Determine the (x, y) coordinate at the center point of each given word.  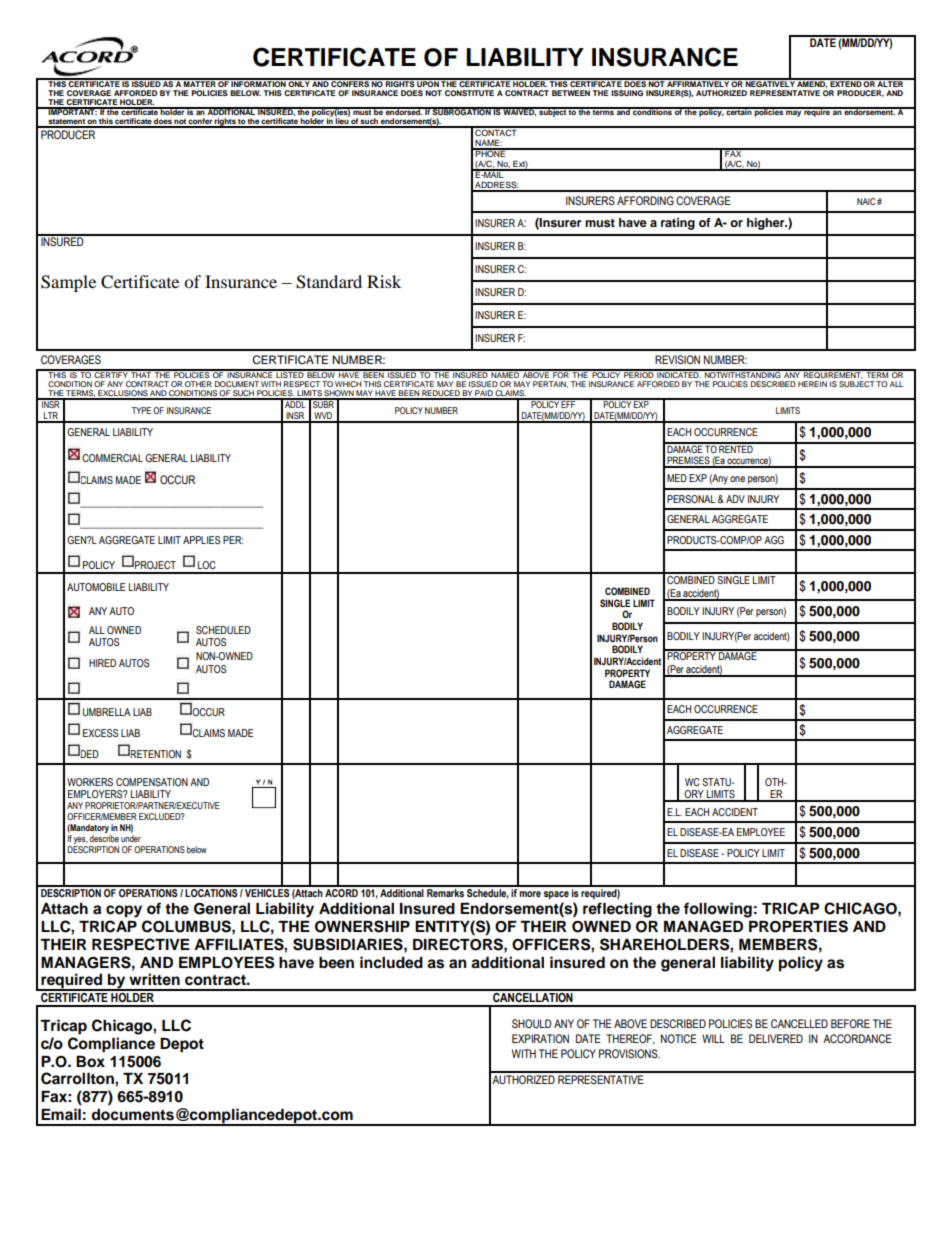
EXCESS (100, 733)
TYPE (141, 410)
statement (66, 123)
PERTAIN (550, 384)
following (718, 910)
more (530, 894)
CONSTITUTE (469, 93)
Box (90, 1062)
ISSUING (627, 93)
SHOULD (532, 1023)
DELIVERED (776, 1038)
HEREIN (812, 384)
